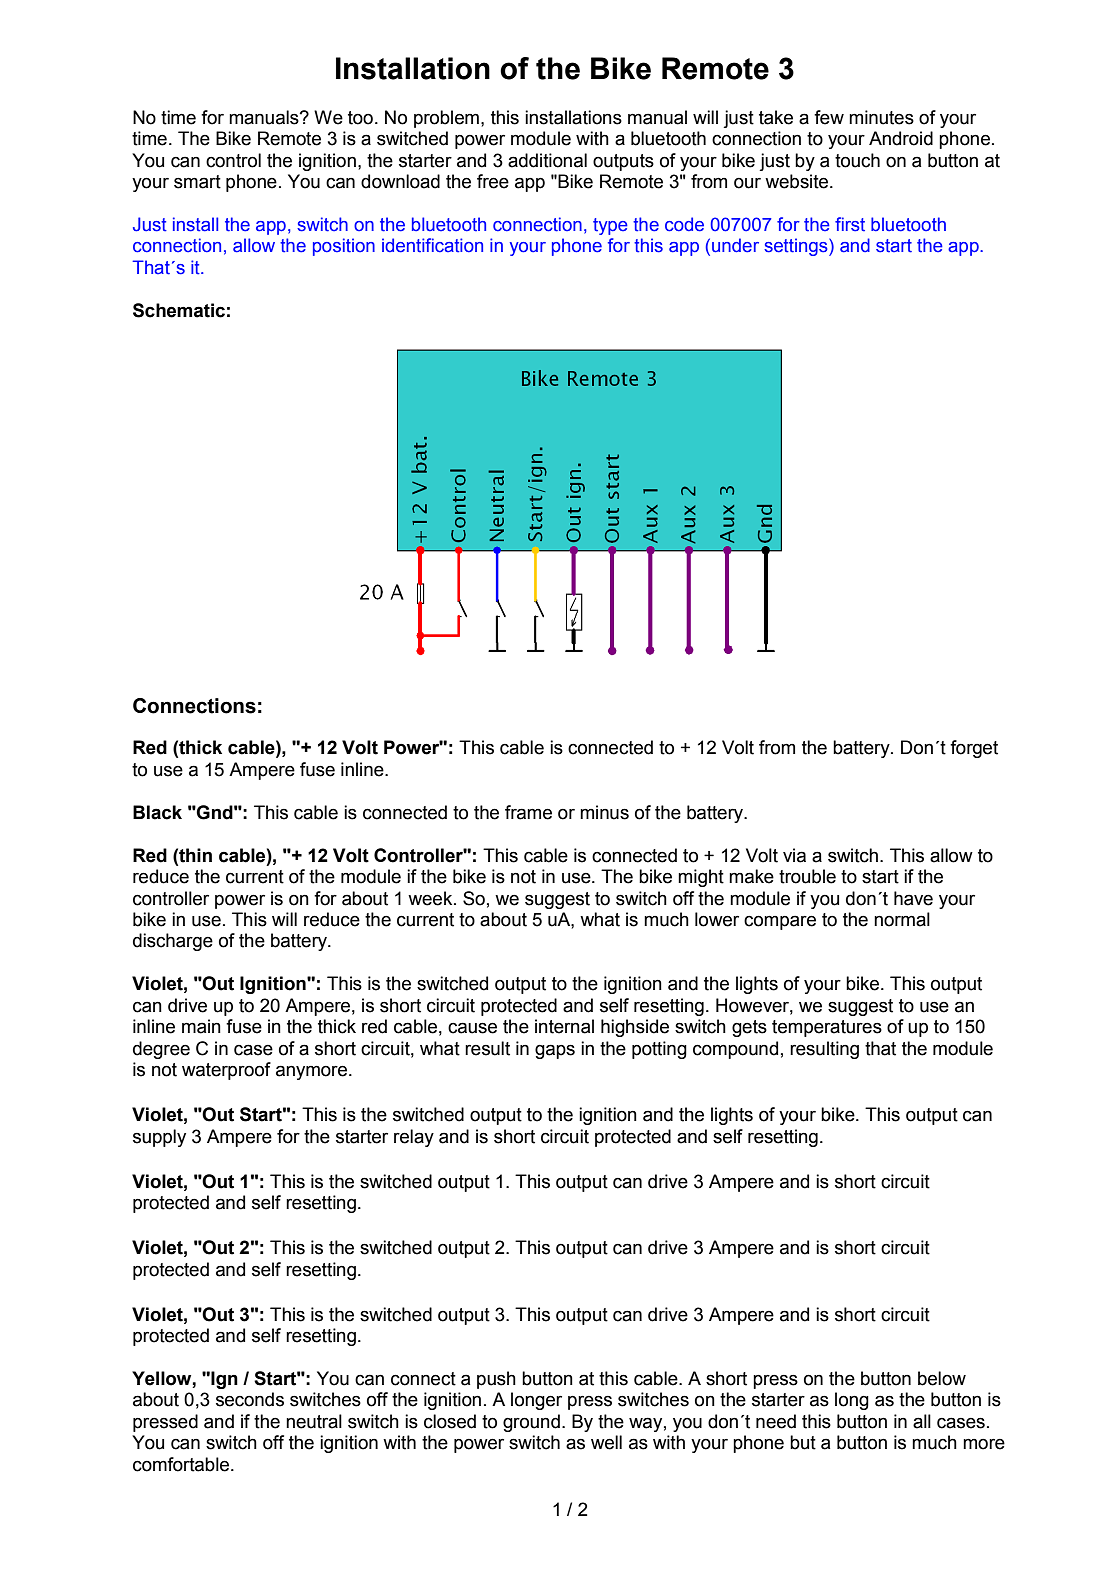  Describe the element at coordinates (610, 226) in the page. I see `type` at that location.
